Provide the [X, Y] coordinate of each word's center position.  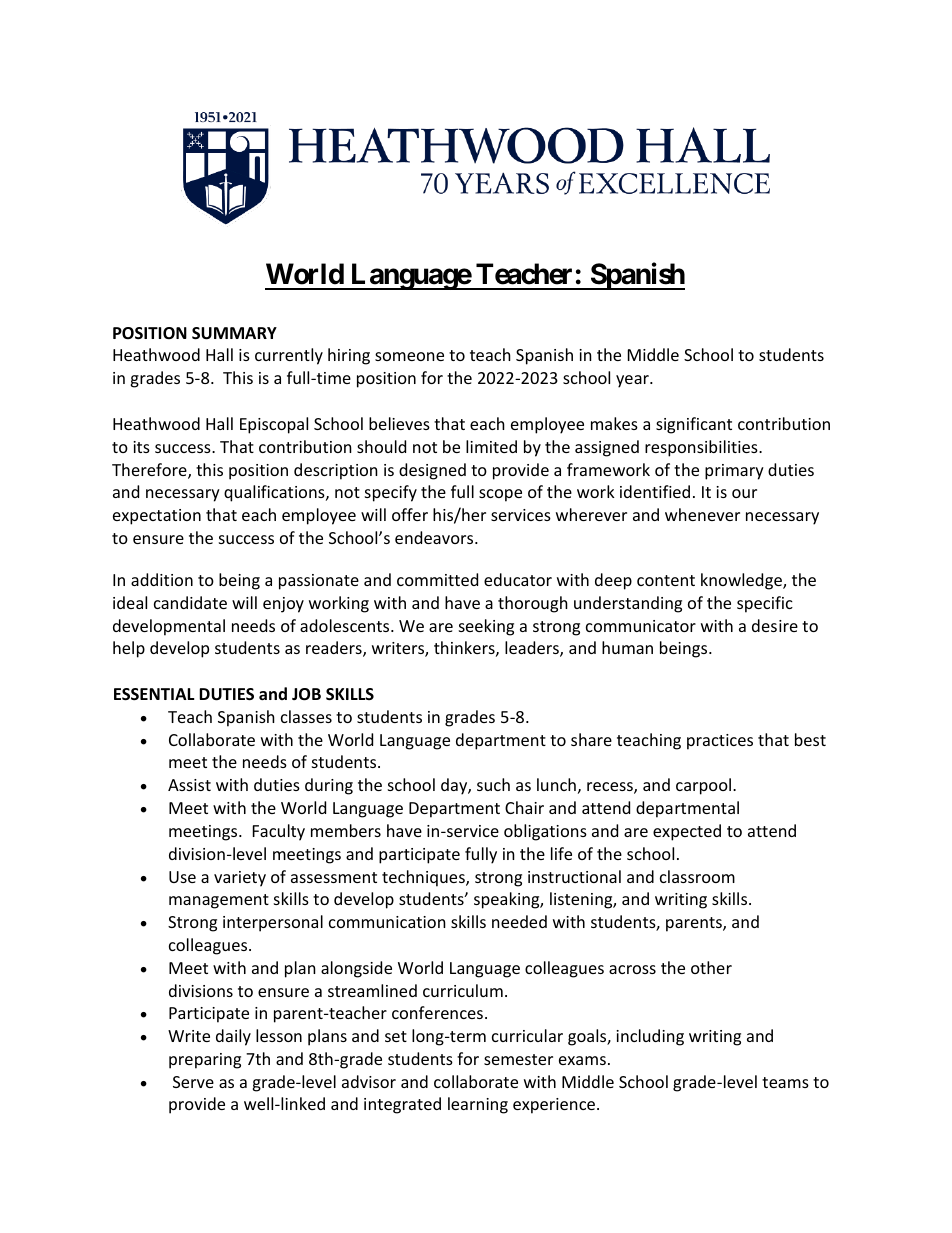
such [493, 784]
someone [409, 356]
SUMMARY [234, 333]
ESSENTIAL [154, 694]
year [633, 381]
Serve [193, 1082]
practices [720, 742]
